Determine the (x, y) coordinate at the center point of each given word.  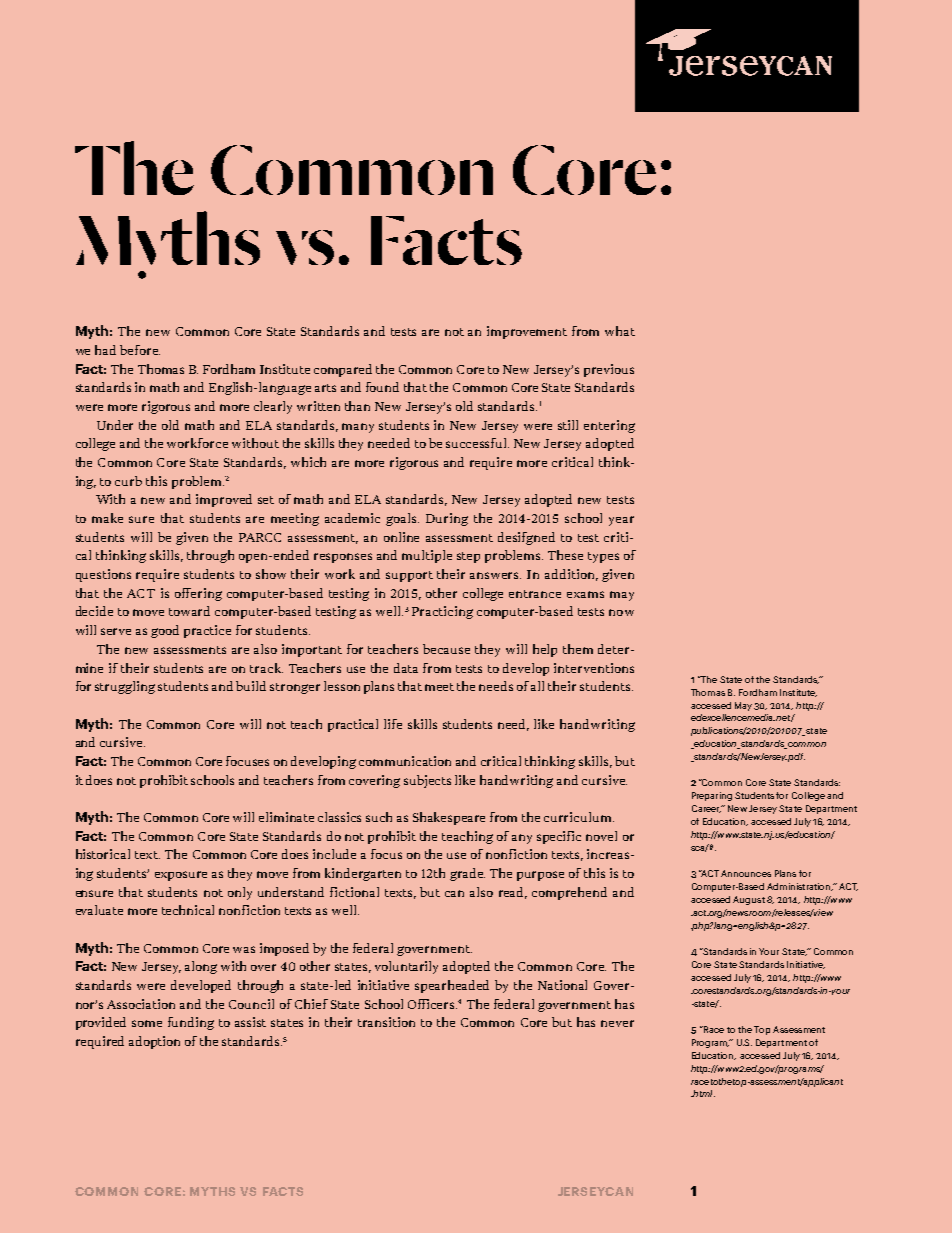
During (447, 519)
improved (224, 500)
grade (467, 874)
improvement (527, 332)
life (393, 724)
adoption (154, 1042)
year (621, 521)
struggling (125, 687)
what (620, 331)
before (140, 350)
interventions (594, 668)
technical (188, 910)
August (749, 900)
